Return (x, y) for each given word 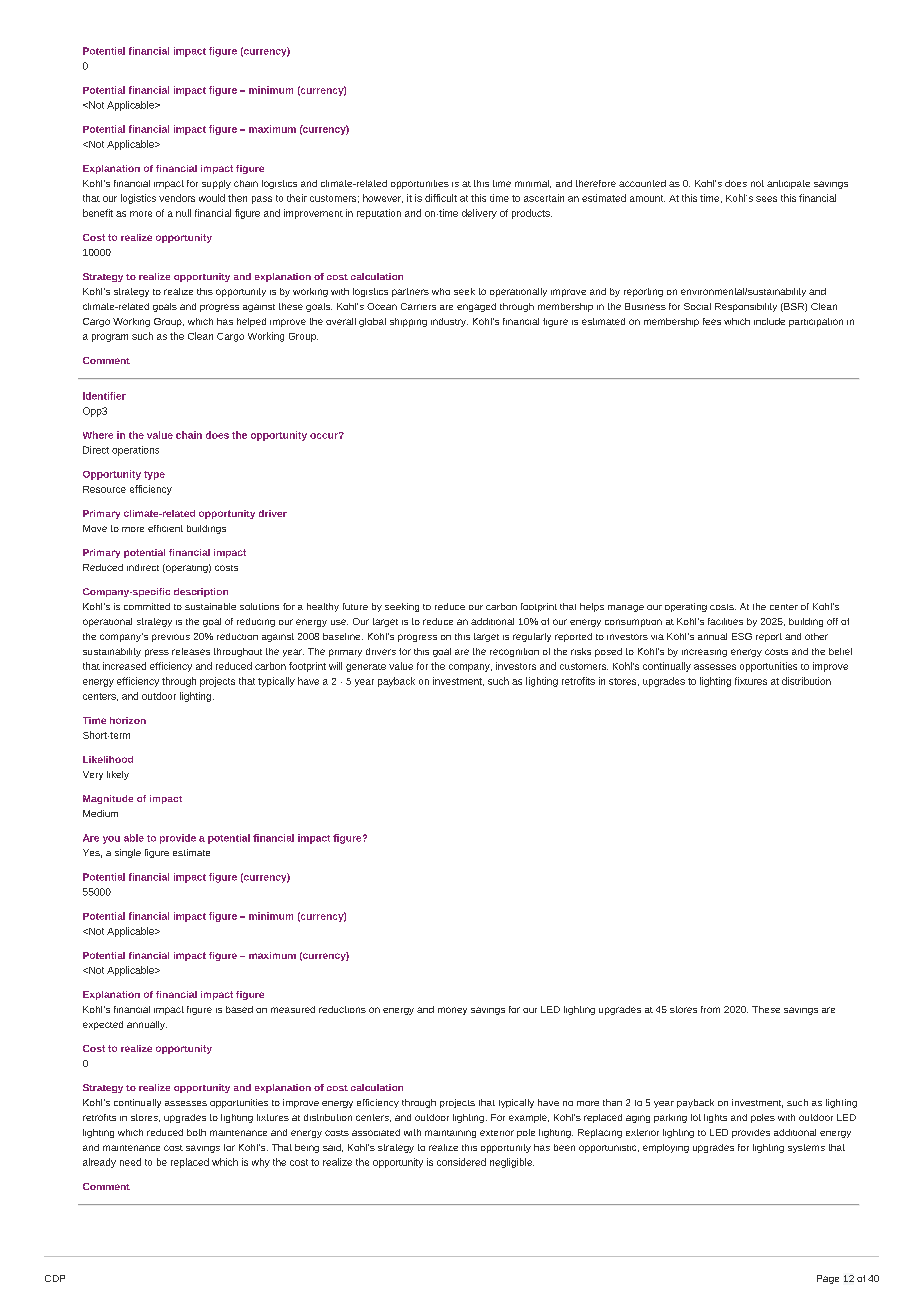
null (183, 213)
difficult (441, 198)
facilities (725, 621)
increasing (704, 653)
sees (766, 199)
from (710, 1009)
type (154, 475)
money (452, 1011)
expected (103, 1025)
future (355, 606)
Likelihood (108, 759)
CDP (55, 1278)
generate (366, 668)
